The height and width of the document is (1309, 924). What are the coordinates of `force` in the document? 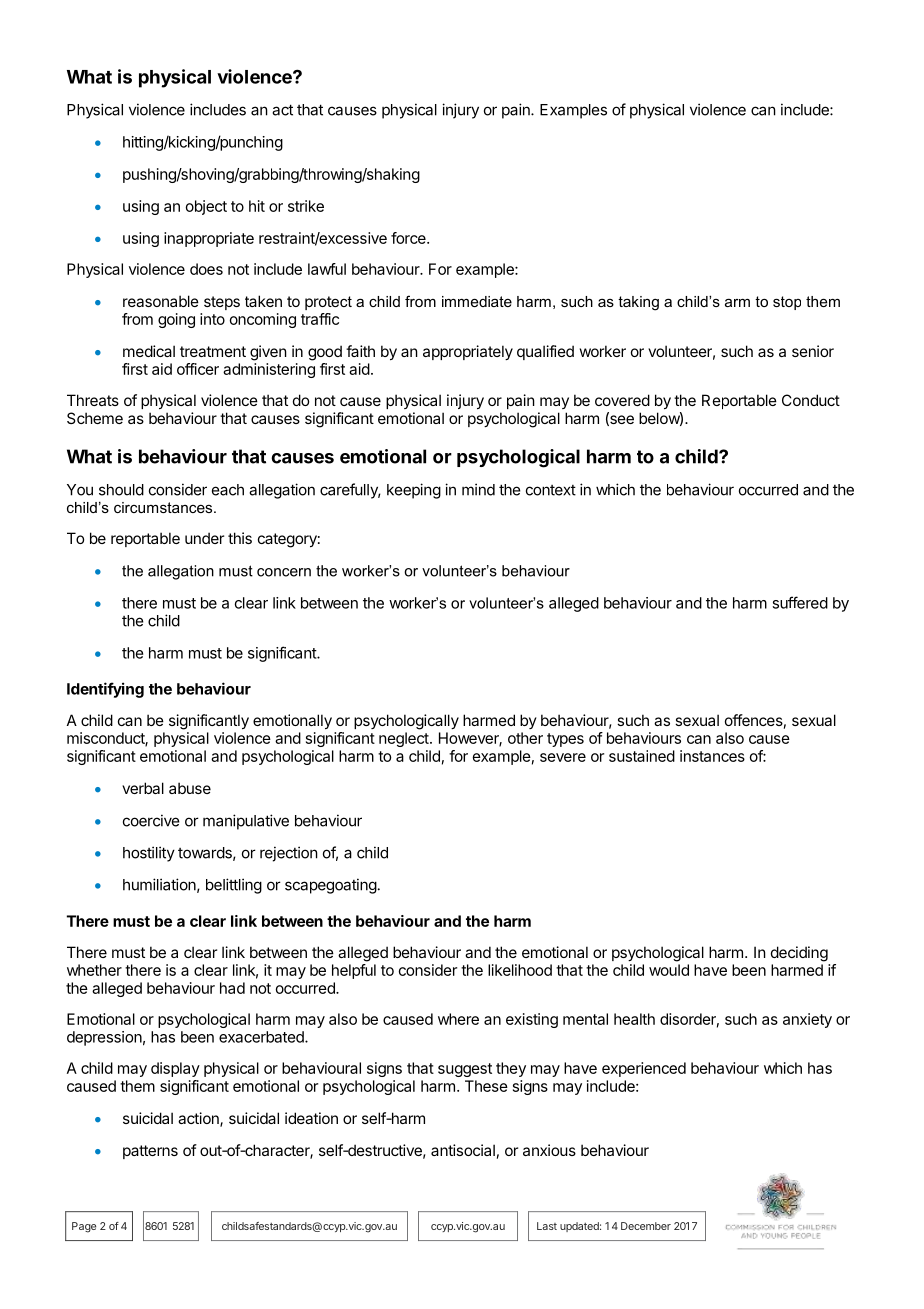 It's located at (409, 238).
